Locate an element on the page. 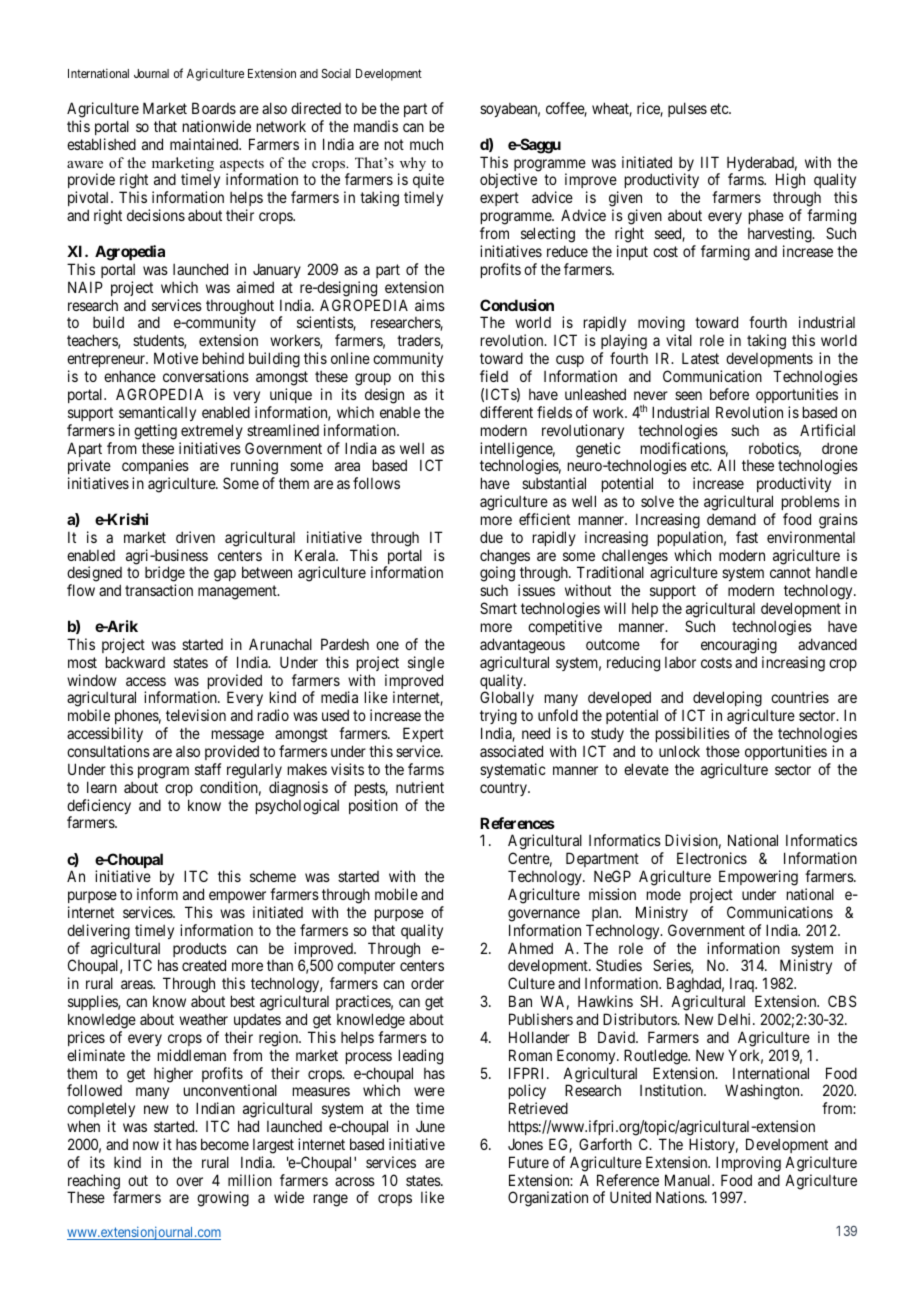 This page has width=924, height=1307. Boards is located at coordinates (214, 108).
